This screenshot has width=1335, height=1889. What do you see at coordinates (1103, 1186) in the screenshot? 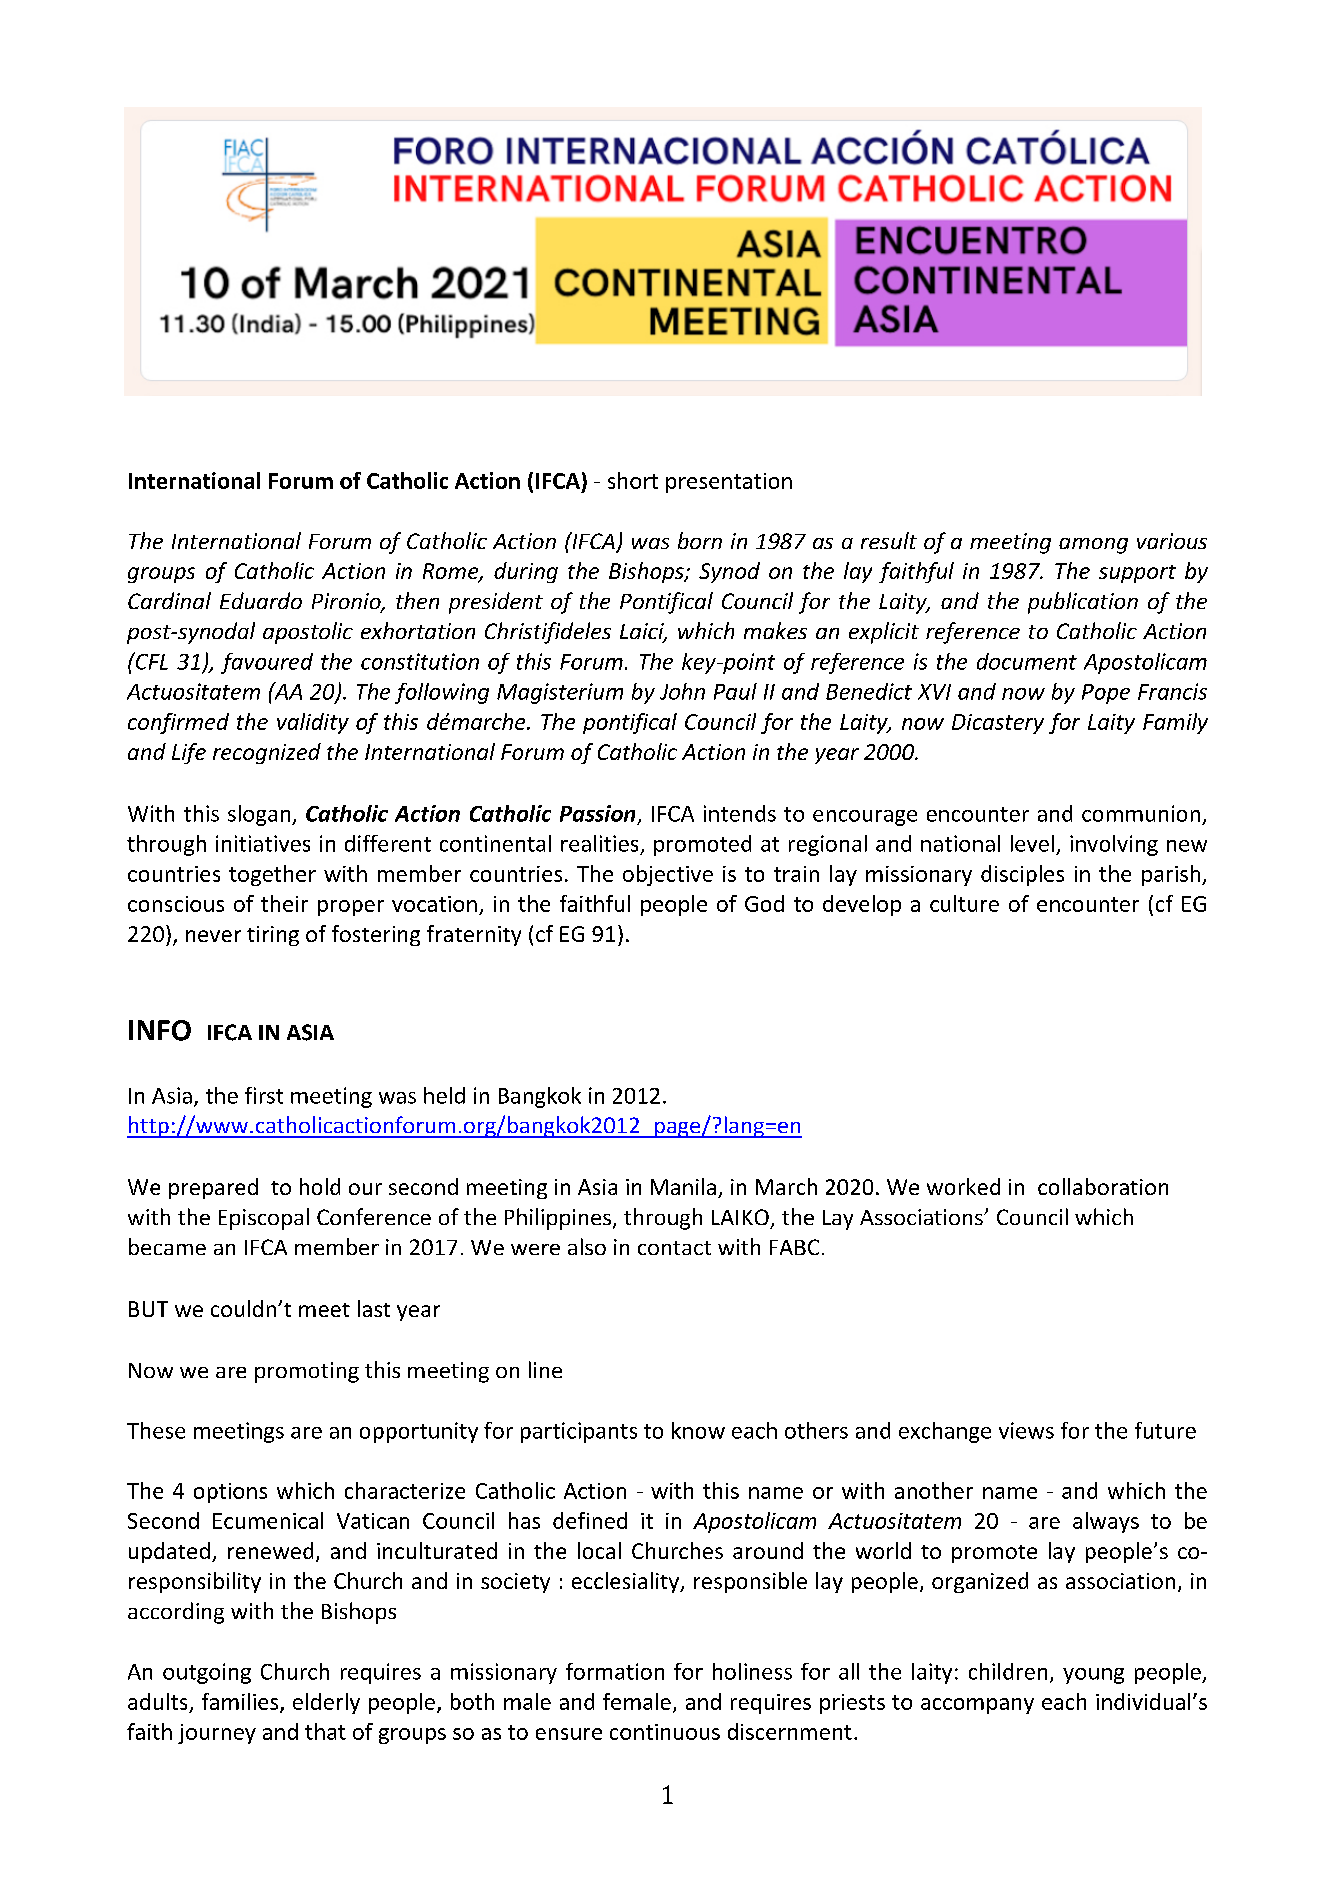
I see `collaboration` at bounding box center [1103, 1186].
